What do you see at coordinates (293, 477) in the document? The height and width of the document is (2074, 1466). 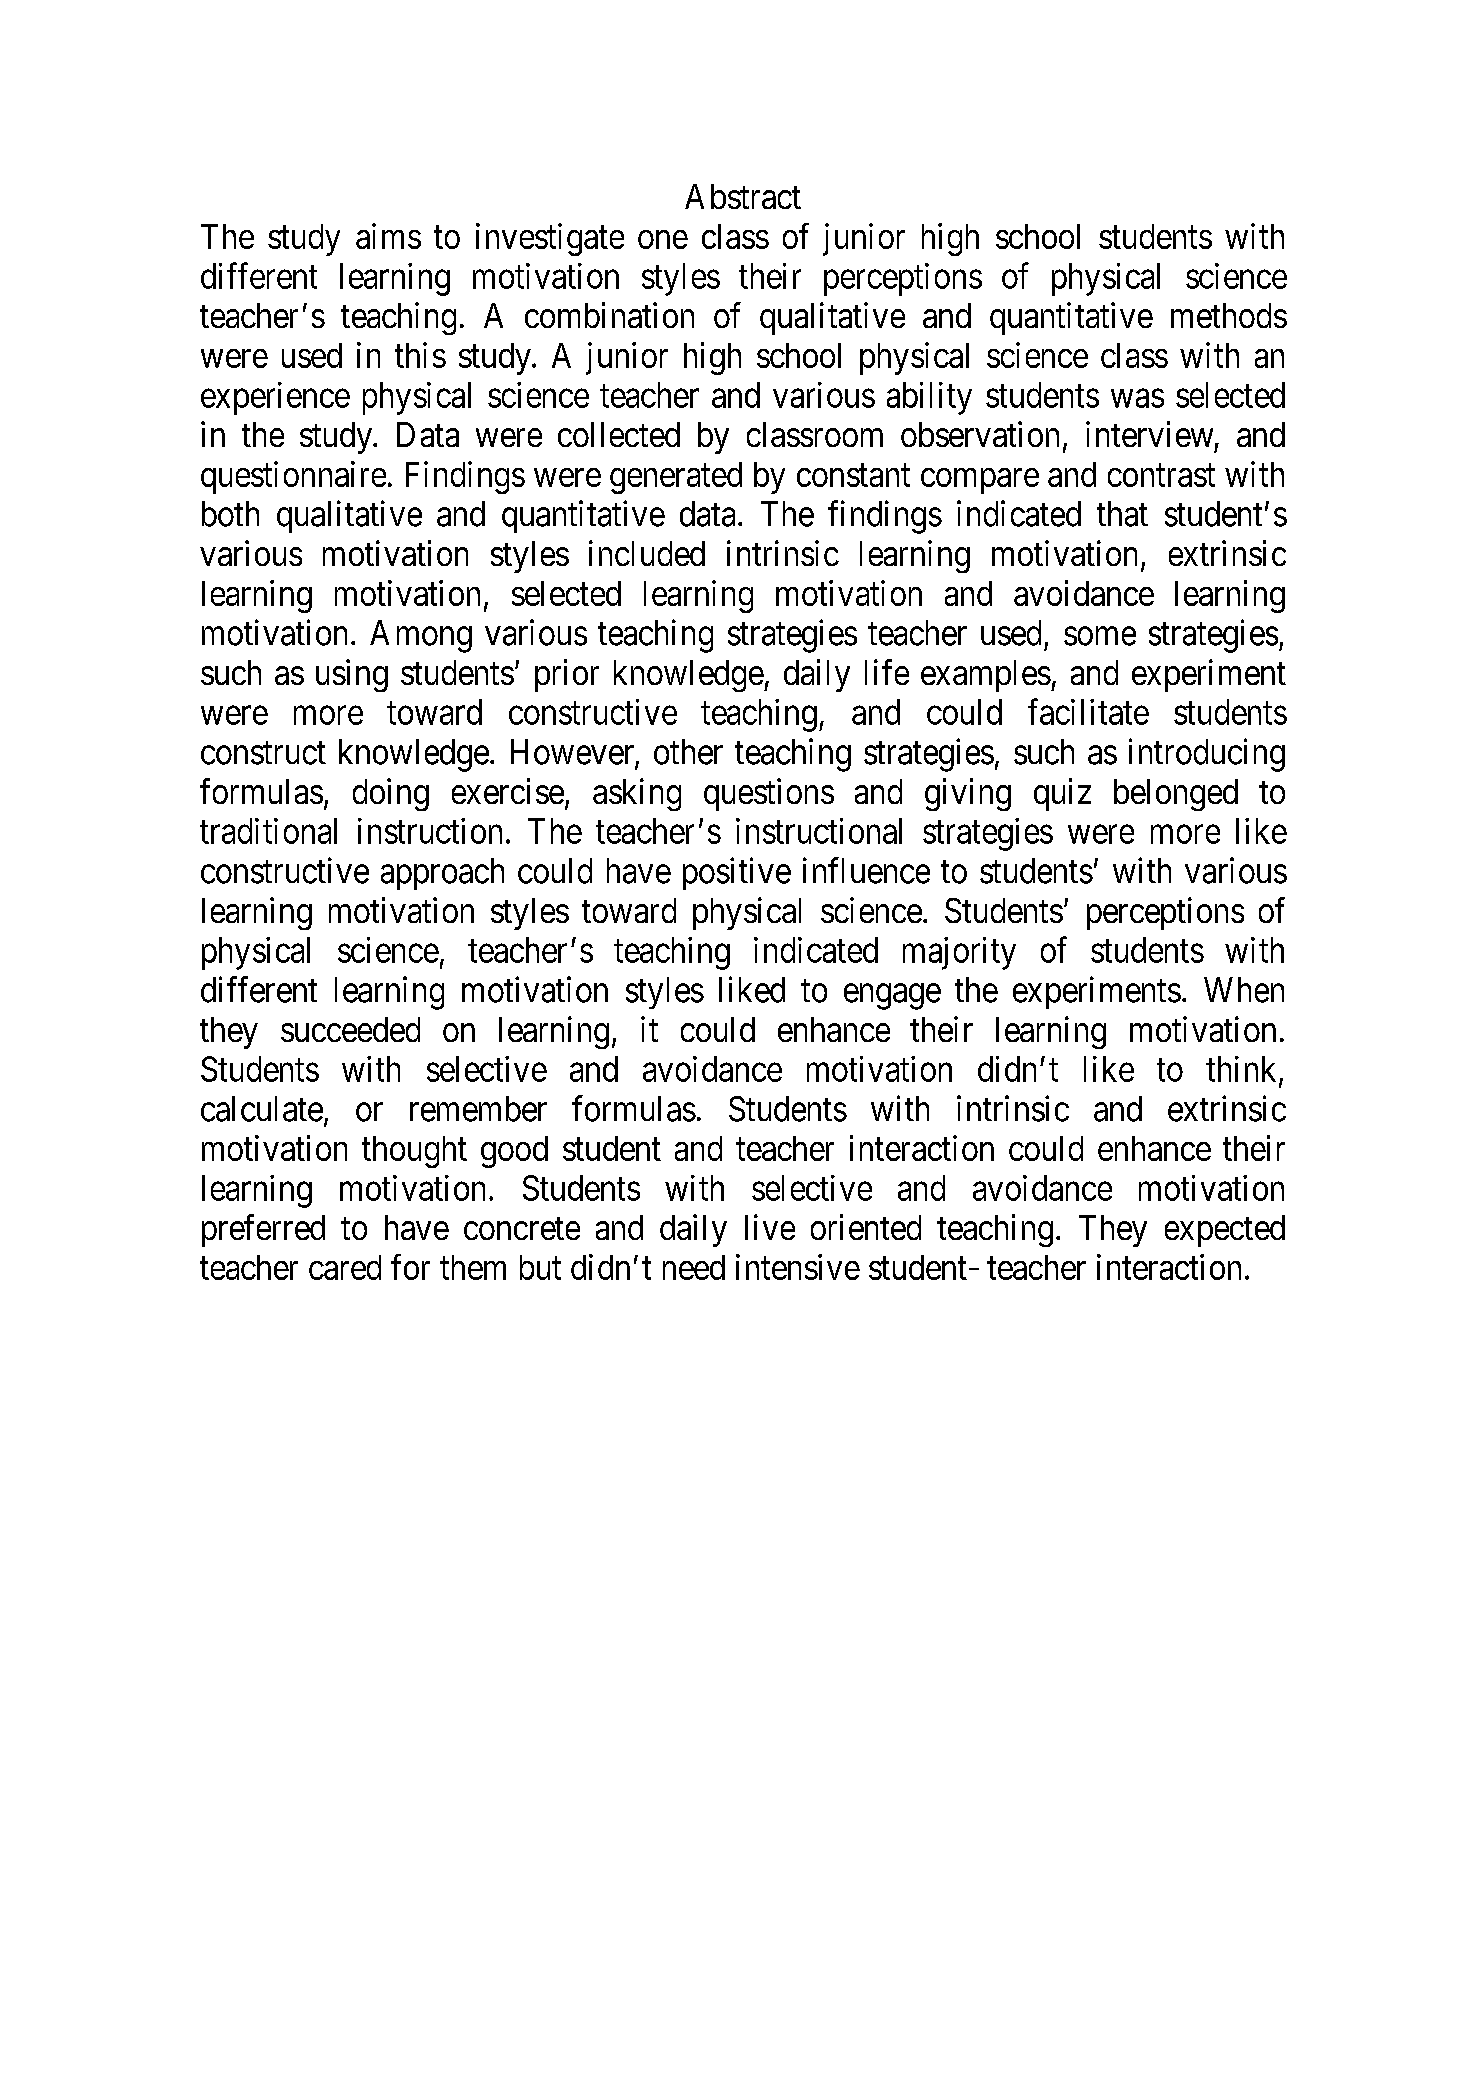 I see `questionnaire` at bounding box center [293, 477].
